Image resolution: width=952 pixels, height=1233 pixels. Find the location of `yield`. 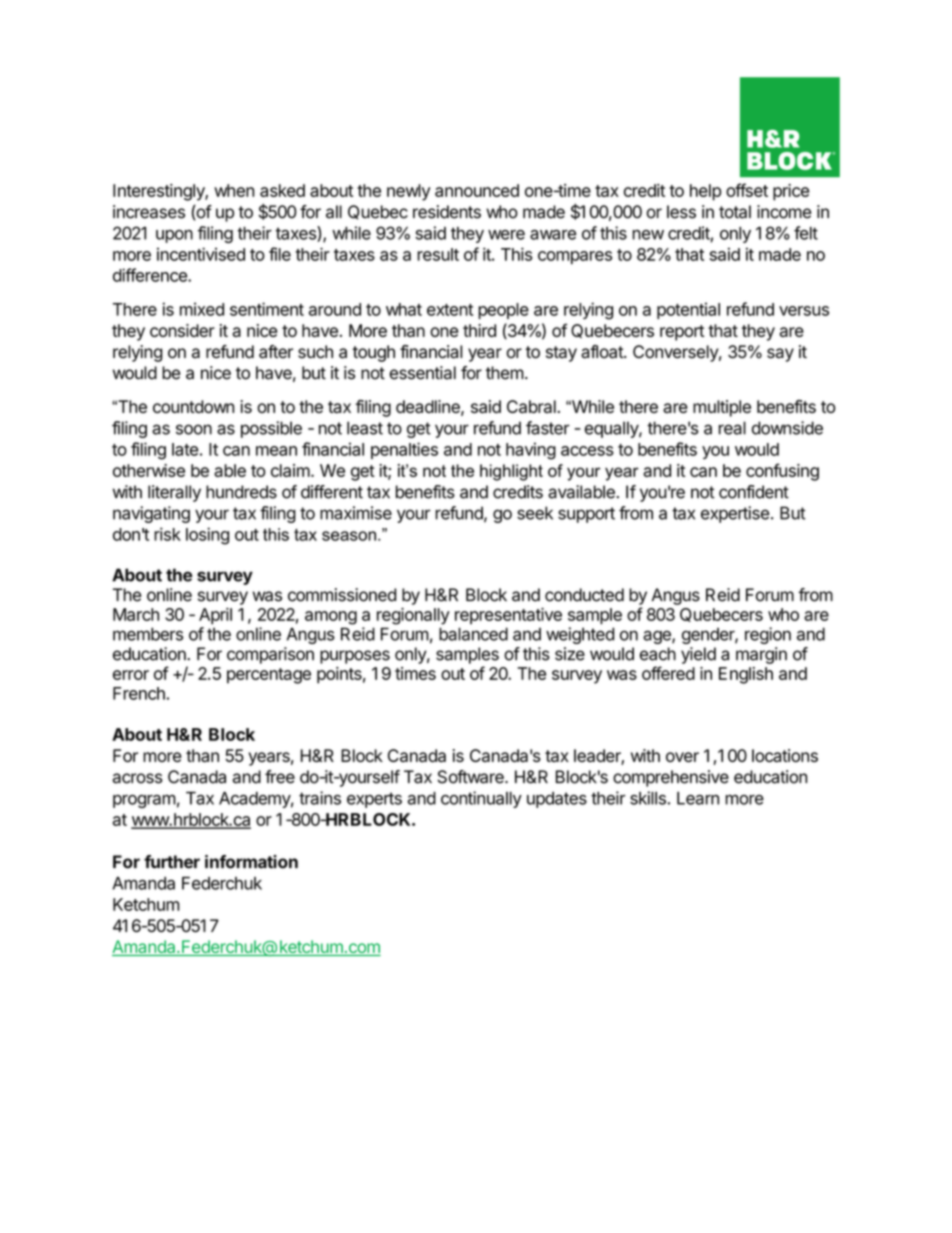

yield is located at coordinates (698, 655).
